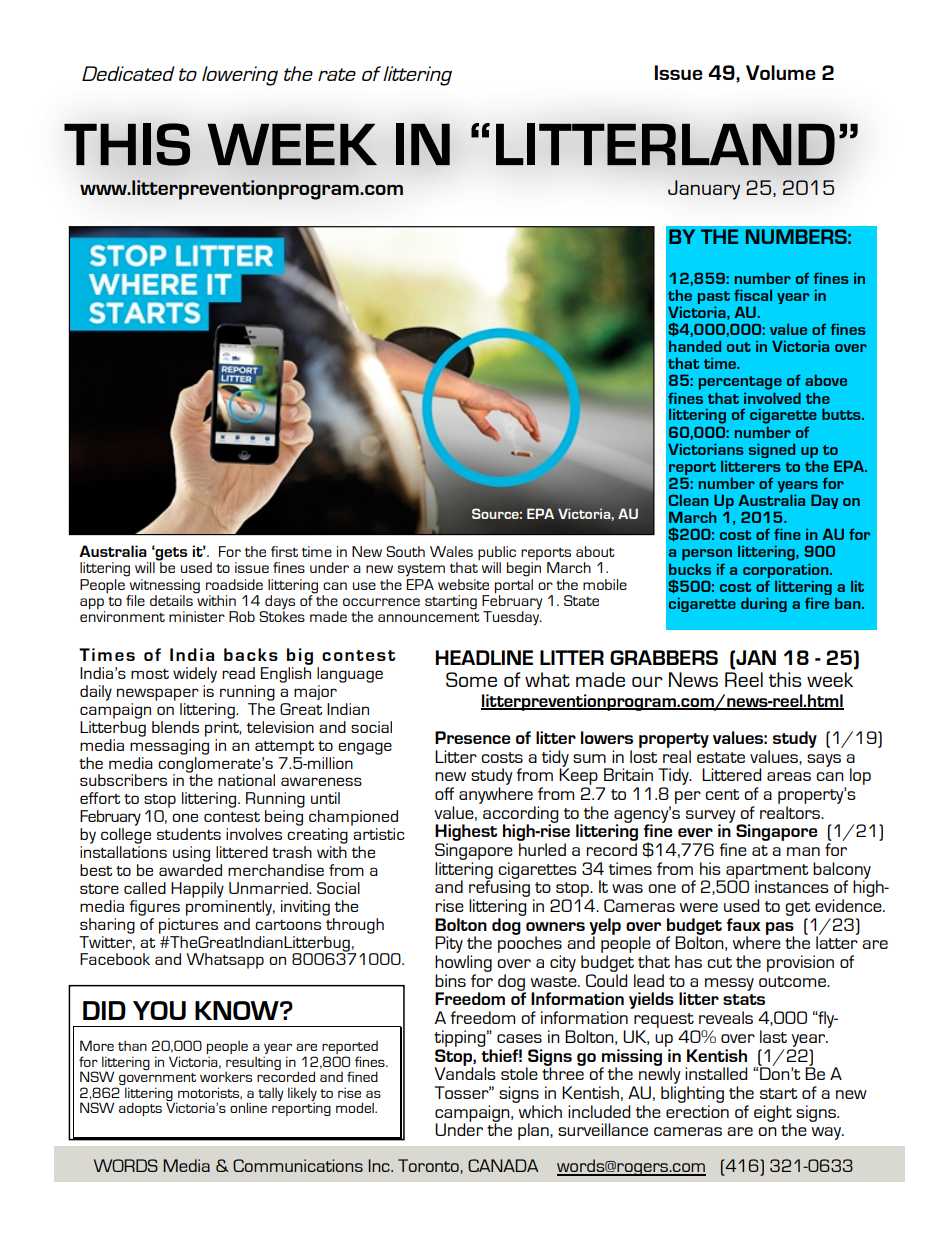 The width and height of the document is (952, 1233). What do you see at coordinates (695, 346) in the document?
I see `handed` at bounding box center [695, 346].
